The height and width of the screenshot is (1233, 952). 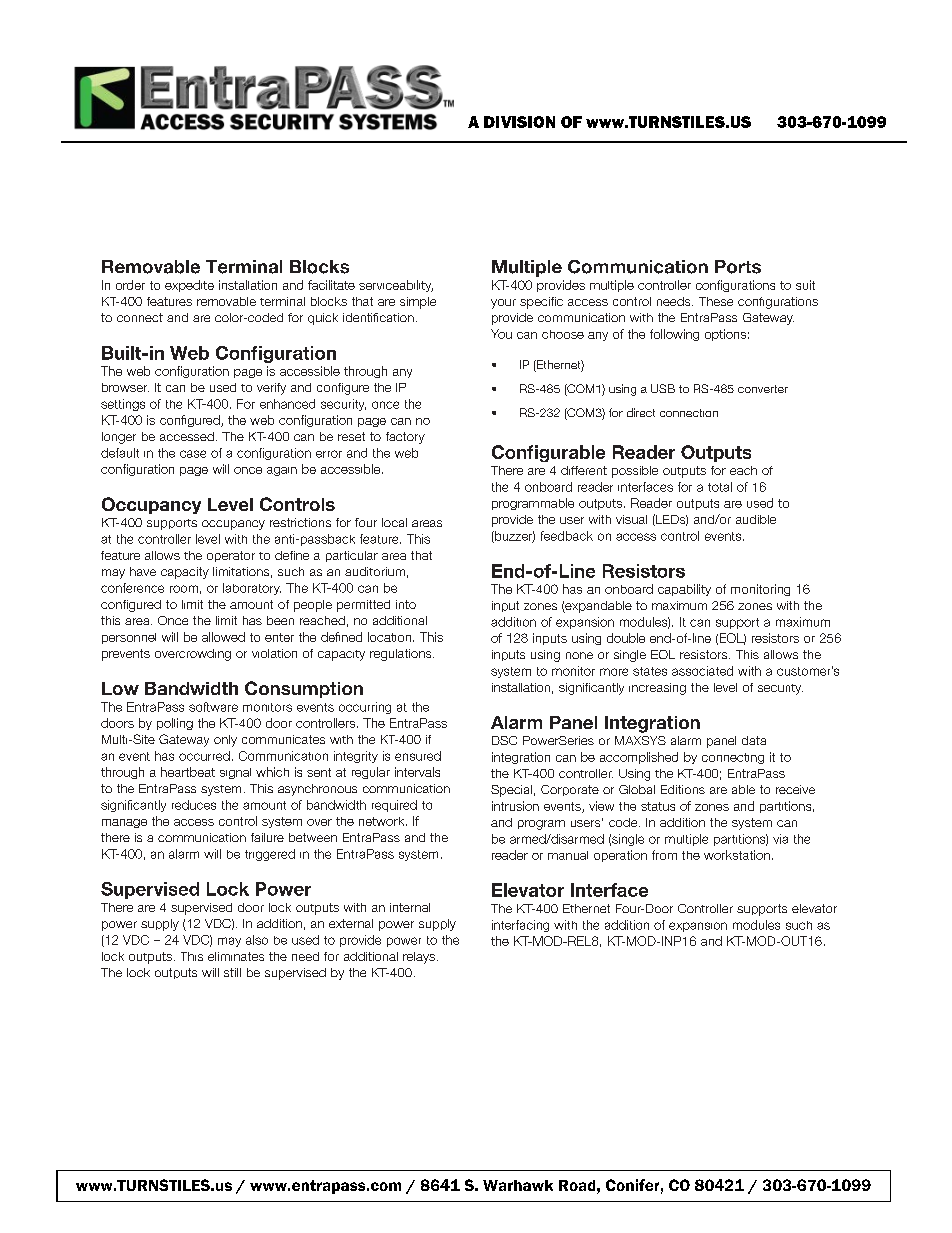 What do you see at coordinates (756, 519) in the screenshot?
I see `audible` at bounding box center [756, 519].
